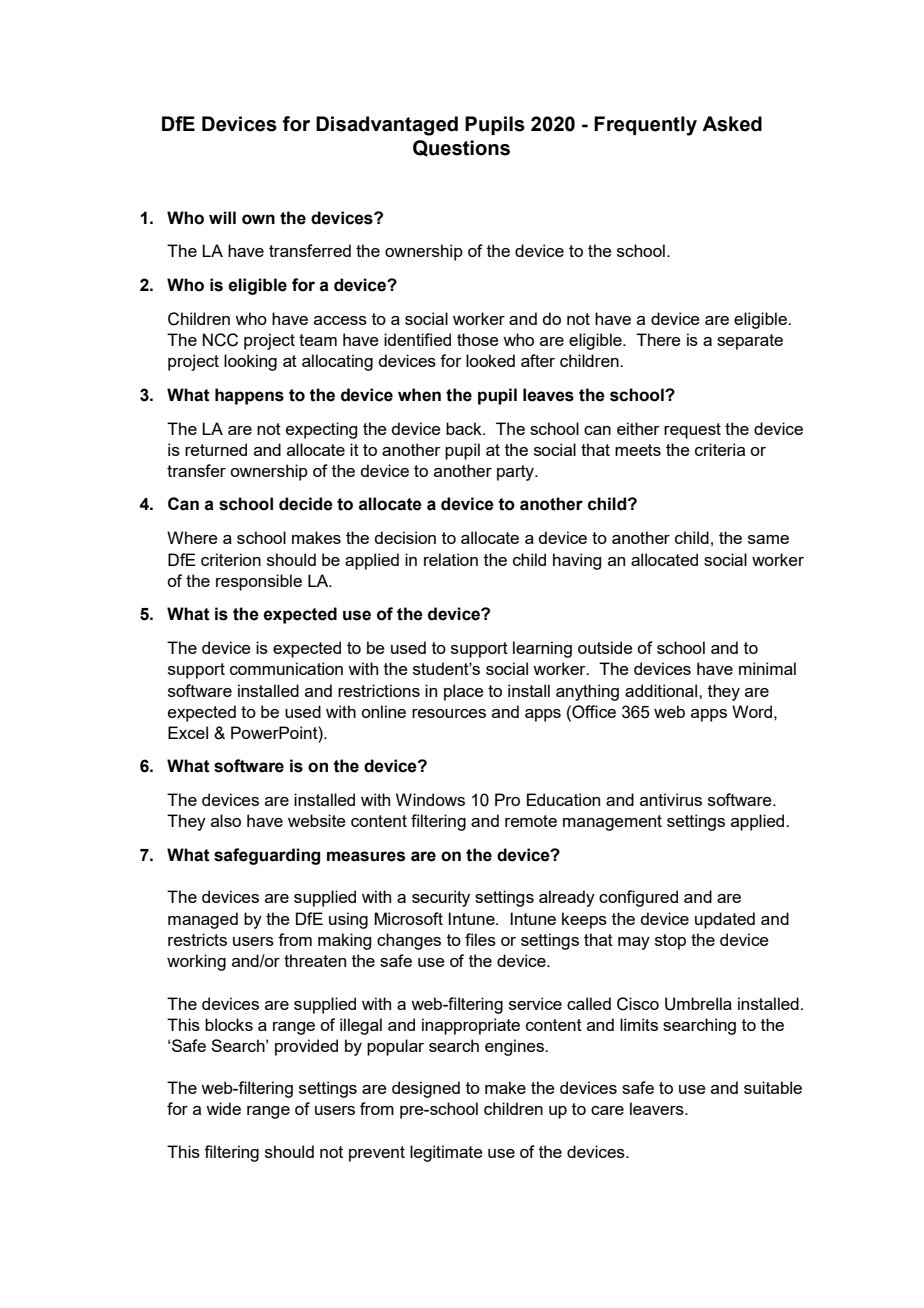 The height and width of the screenshot is (1308, 924). What do you see at coordinates (517, 473) in the screenshot?
I see `party` at bounding box center [517, 473].
